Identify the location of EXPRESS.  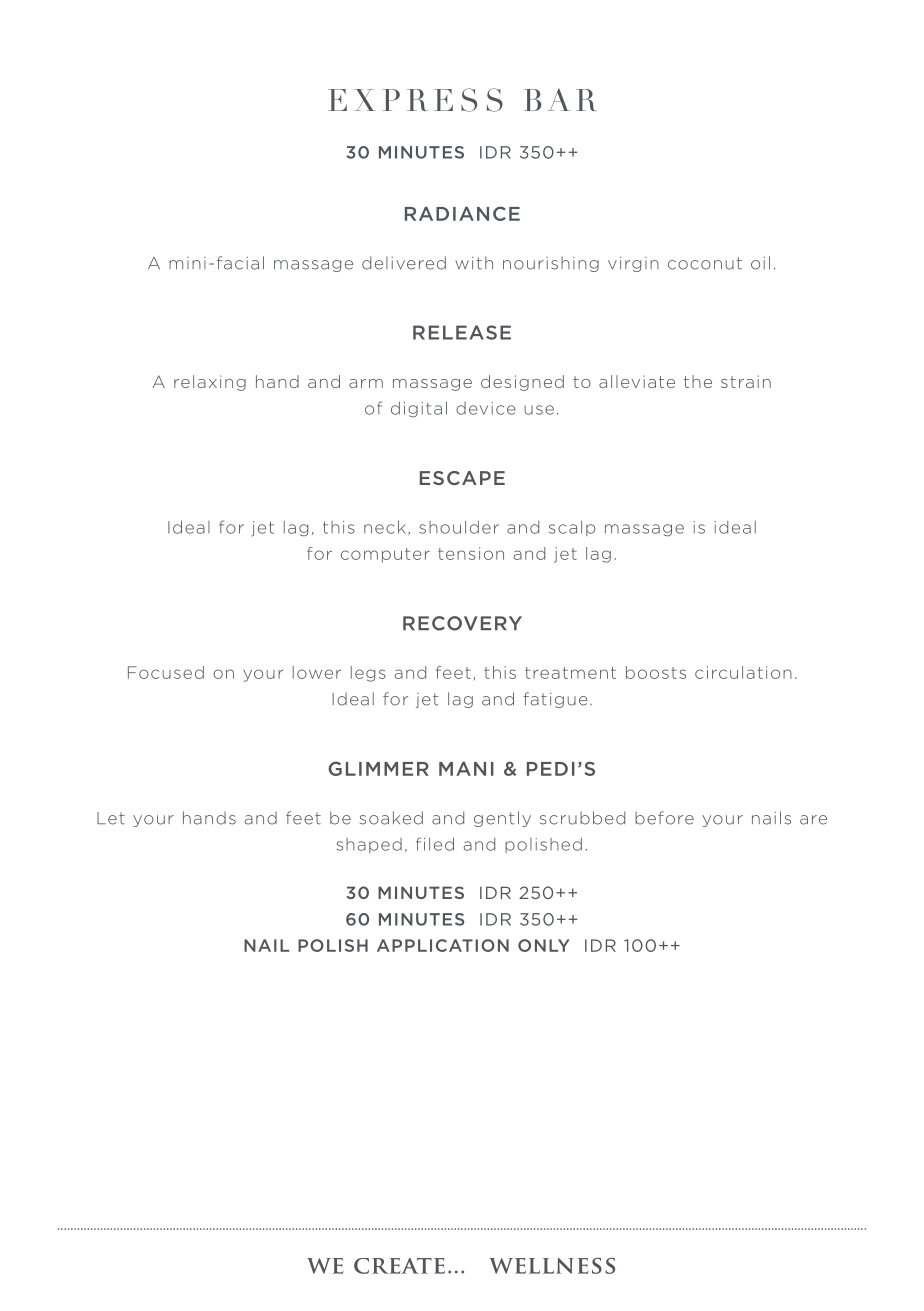
(415, 100).
